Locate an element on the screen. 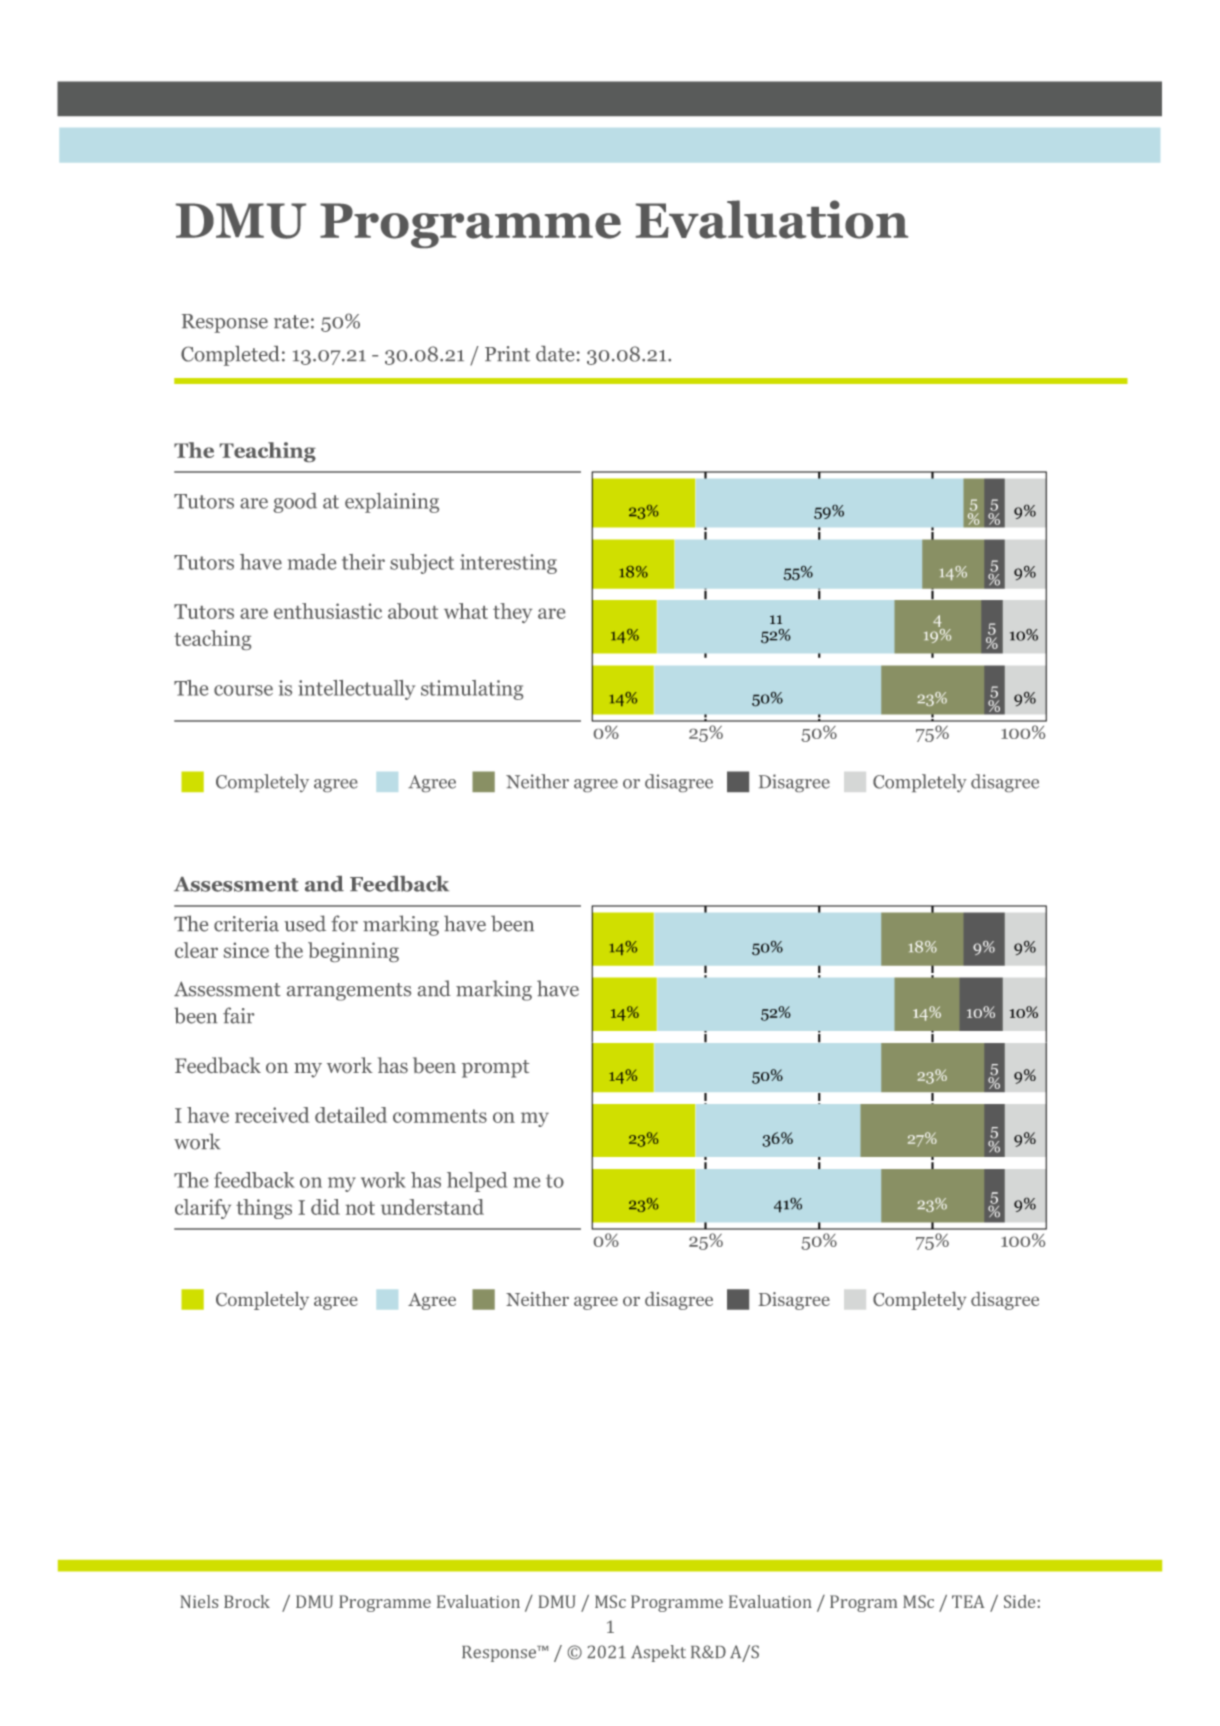  comments is located at coordinates (440, 1116).
